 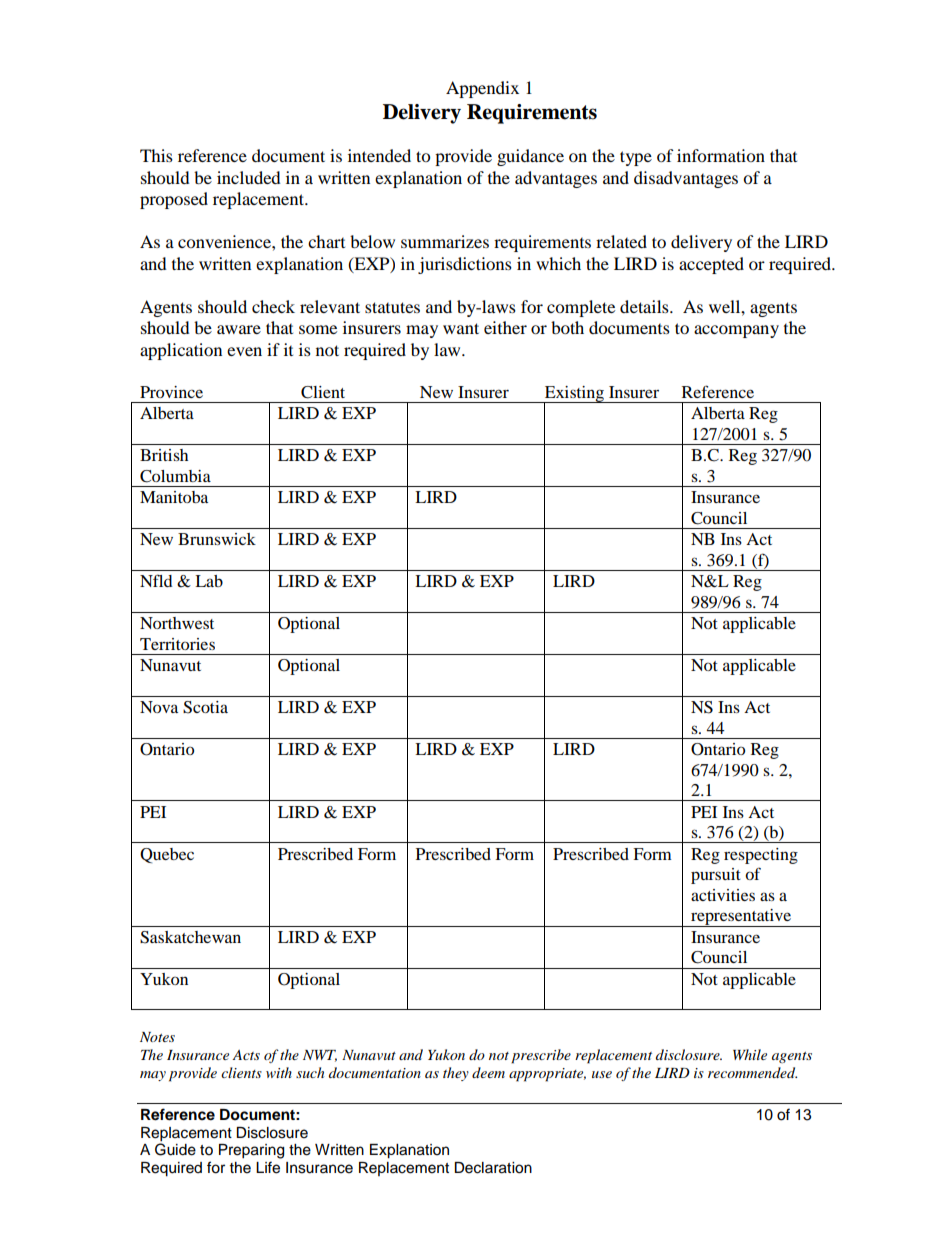 What do you see at coordinates (493, 1168) in the document?
I see `Declaration` at bounding box center [493, 1168].
